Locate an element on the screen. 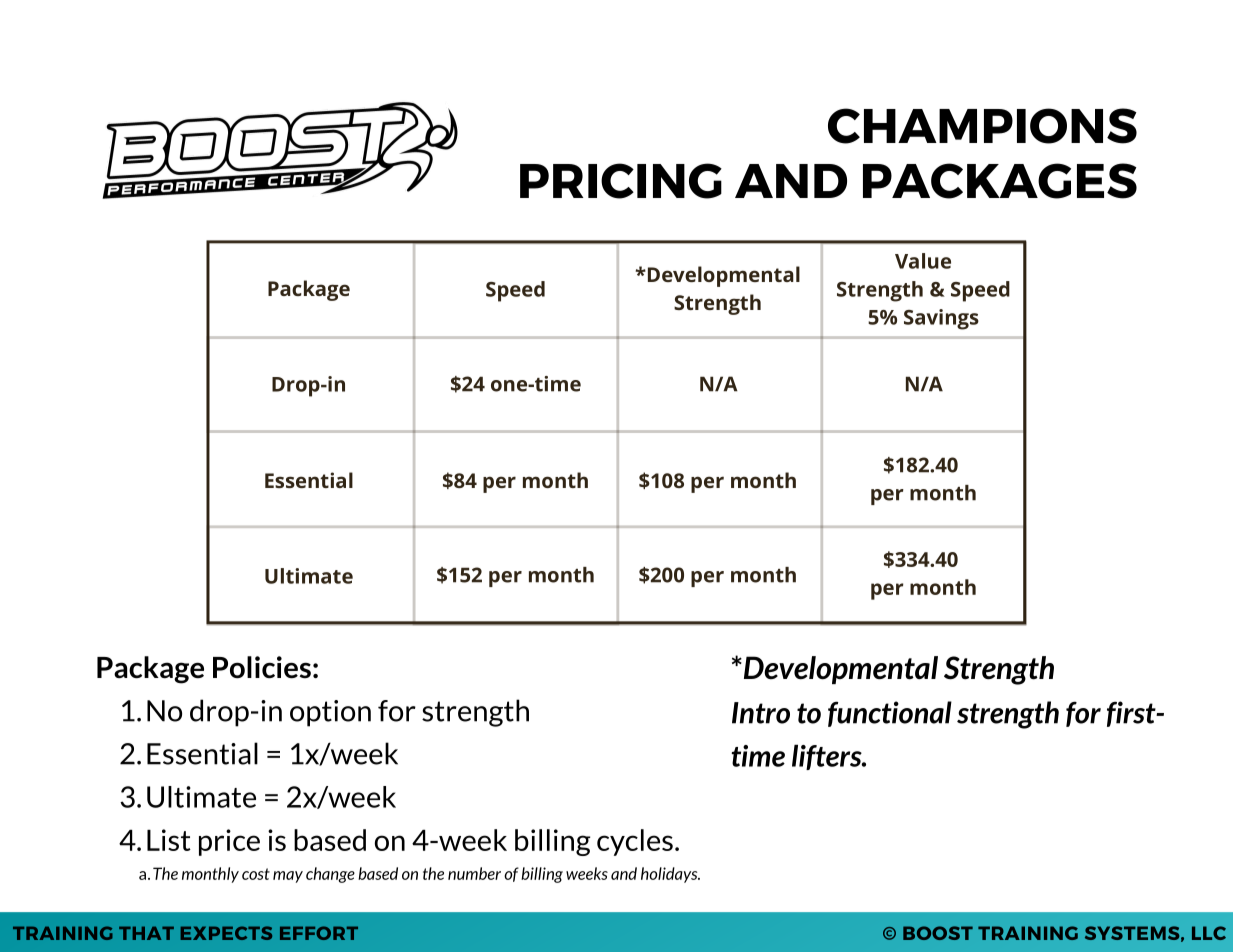 This screenshot has height=952, width=1233. Savings is located at coordinates (941, 319).
